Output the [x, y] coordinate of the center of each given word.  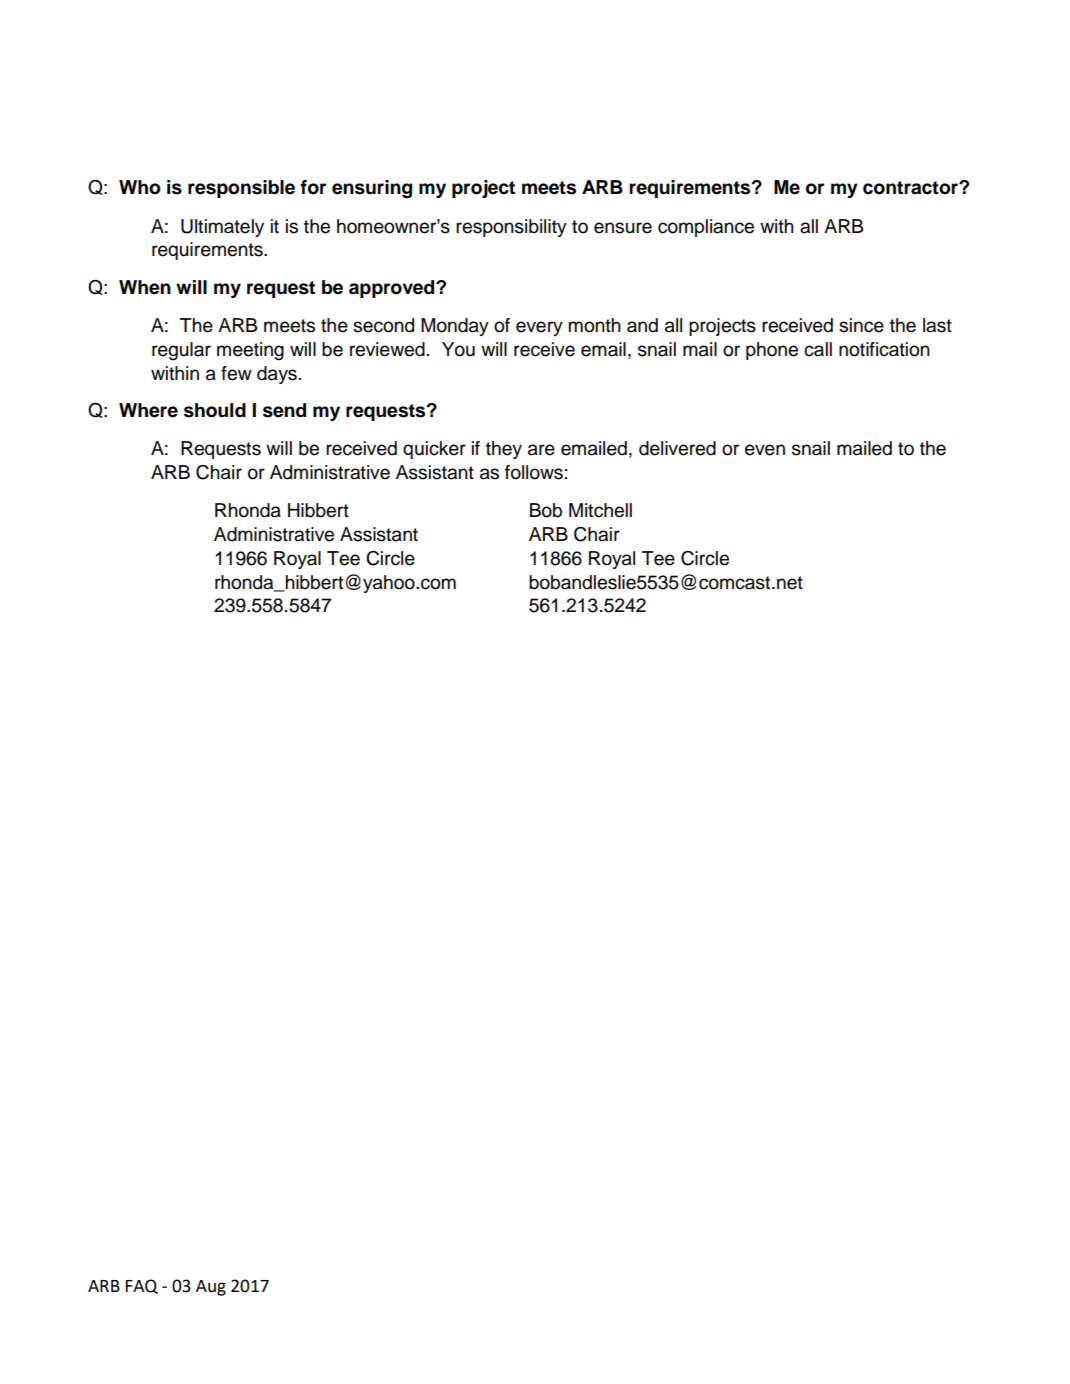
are [541, 450]
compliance [706, 228]
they [504, 450]
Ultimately [222, 228]
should [215, 410]
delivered [677, 448]
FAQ [142, 1286]
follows [534, 472]
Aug [211, 1288]
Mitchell [600, 510]
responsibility [511, 228]
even [765, 450]
